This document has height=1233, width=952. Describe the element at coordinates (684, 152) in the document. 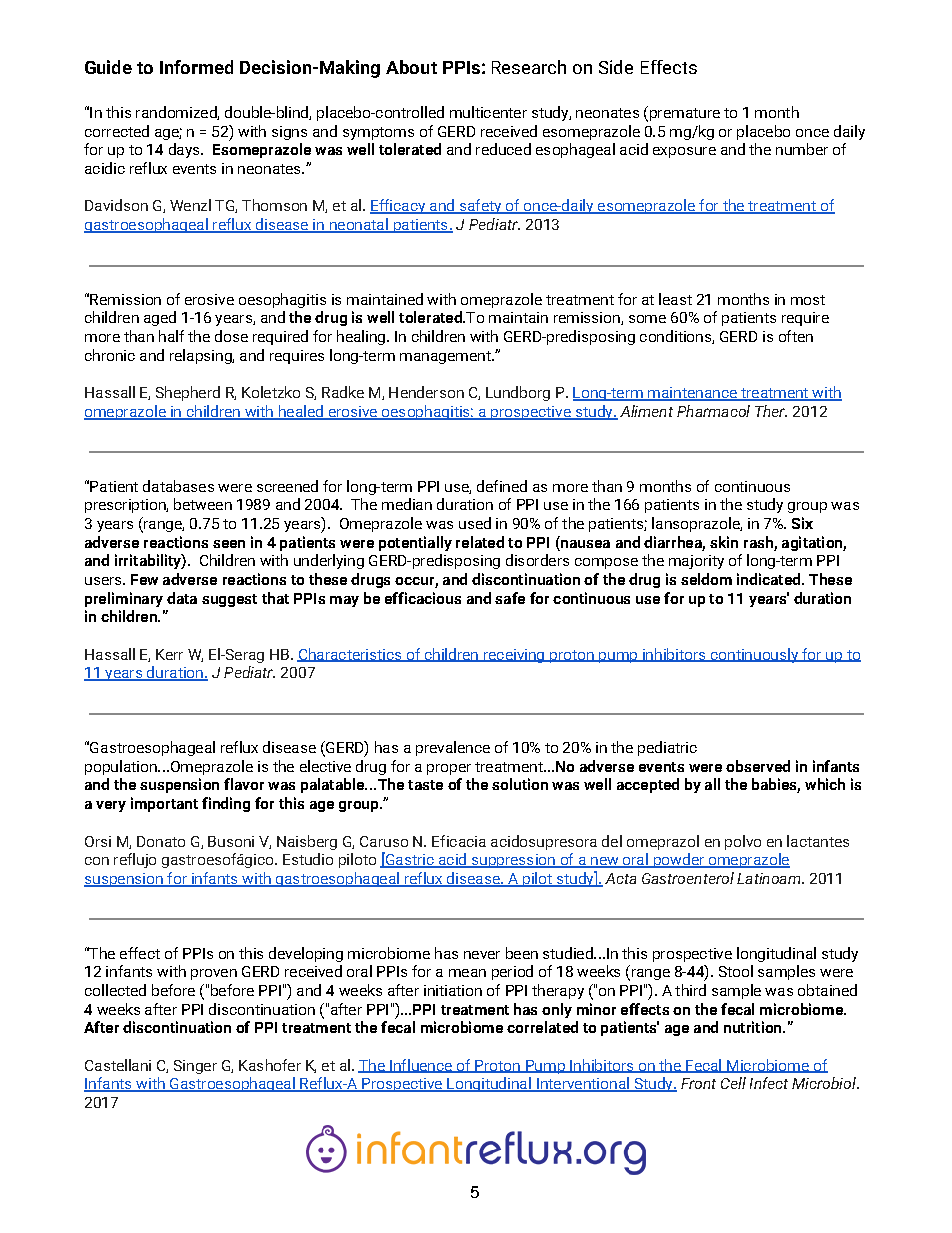

I see `exposure` at that location.
